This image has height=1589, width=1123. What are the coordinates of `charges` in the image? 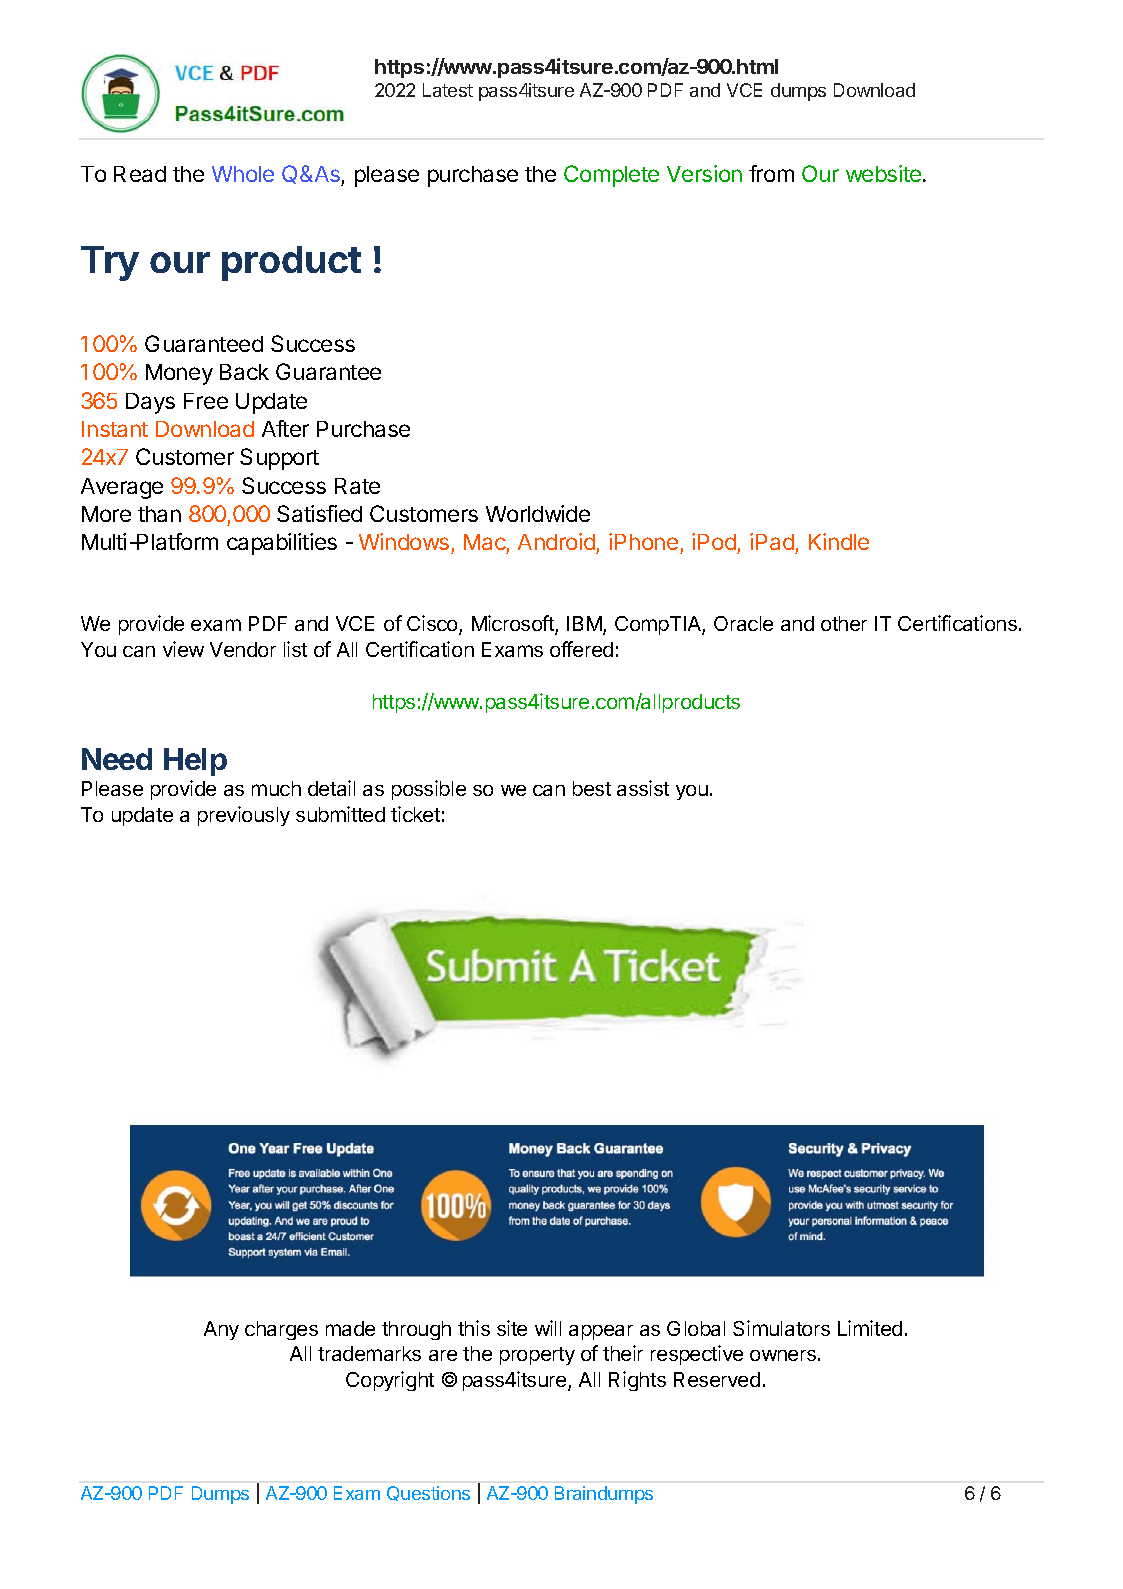 It's located at (281, 1330).
